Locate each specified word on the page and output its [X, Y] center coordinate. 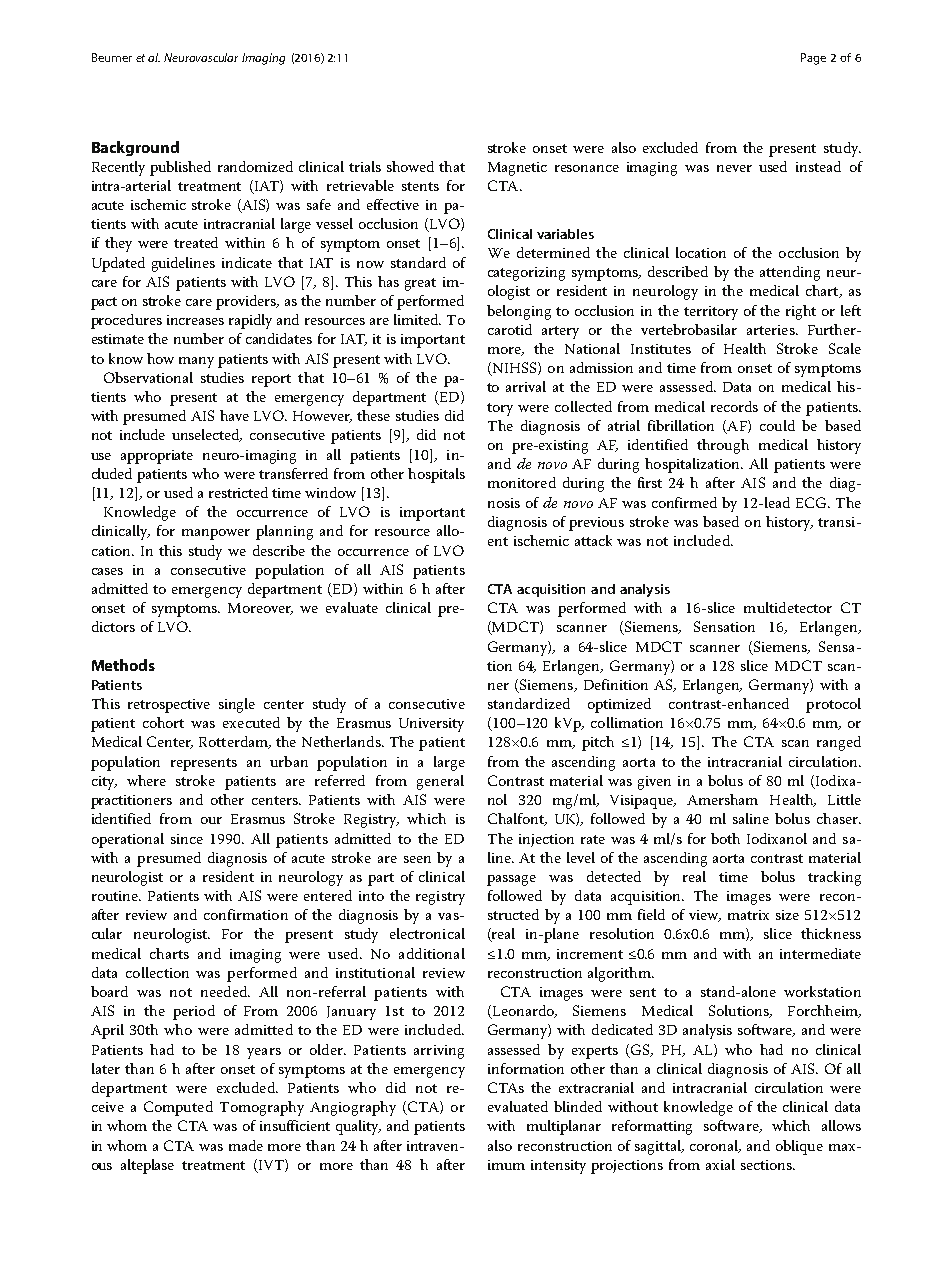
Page [813, 59]
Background [135, 148]
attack [593, 540]
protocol [833, 705]
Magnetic [517, 169]
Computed [178, 1108]
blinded [578, 1106]
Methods [123, 665]
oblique [799, 1147]
